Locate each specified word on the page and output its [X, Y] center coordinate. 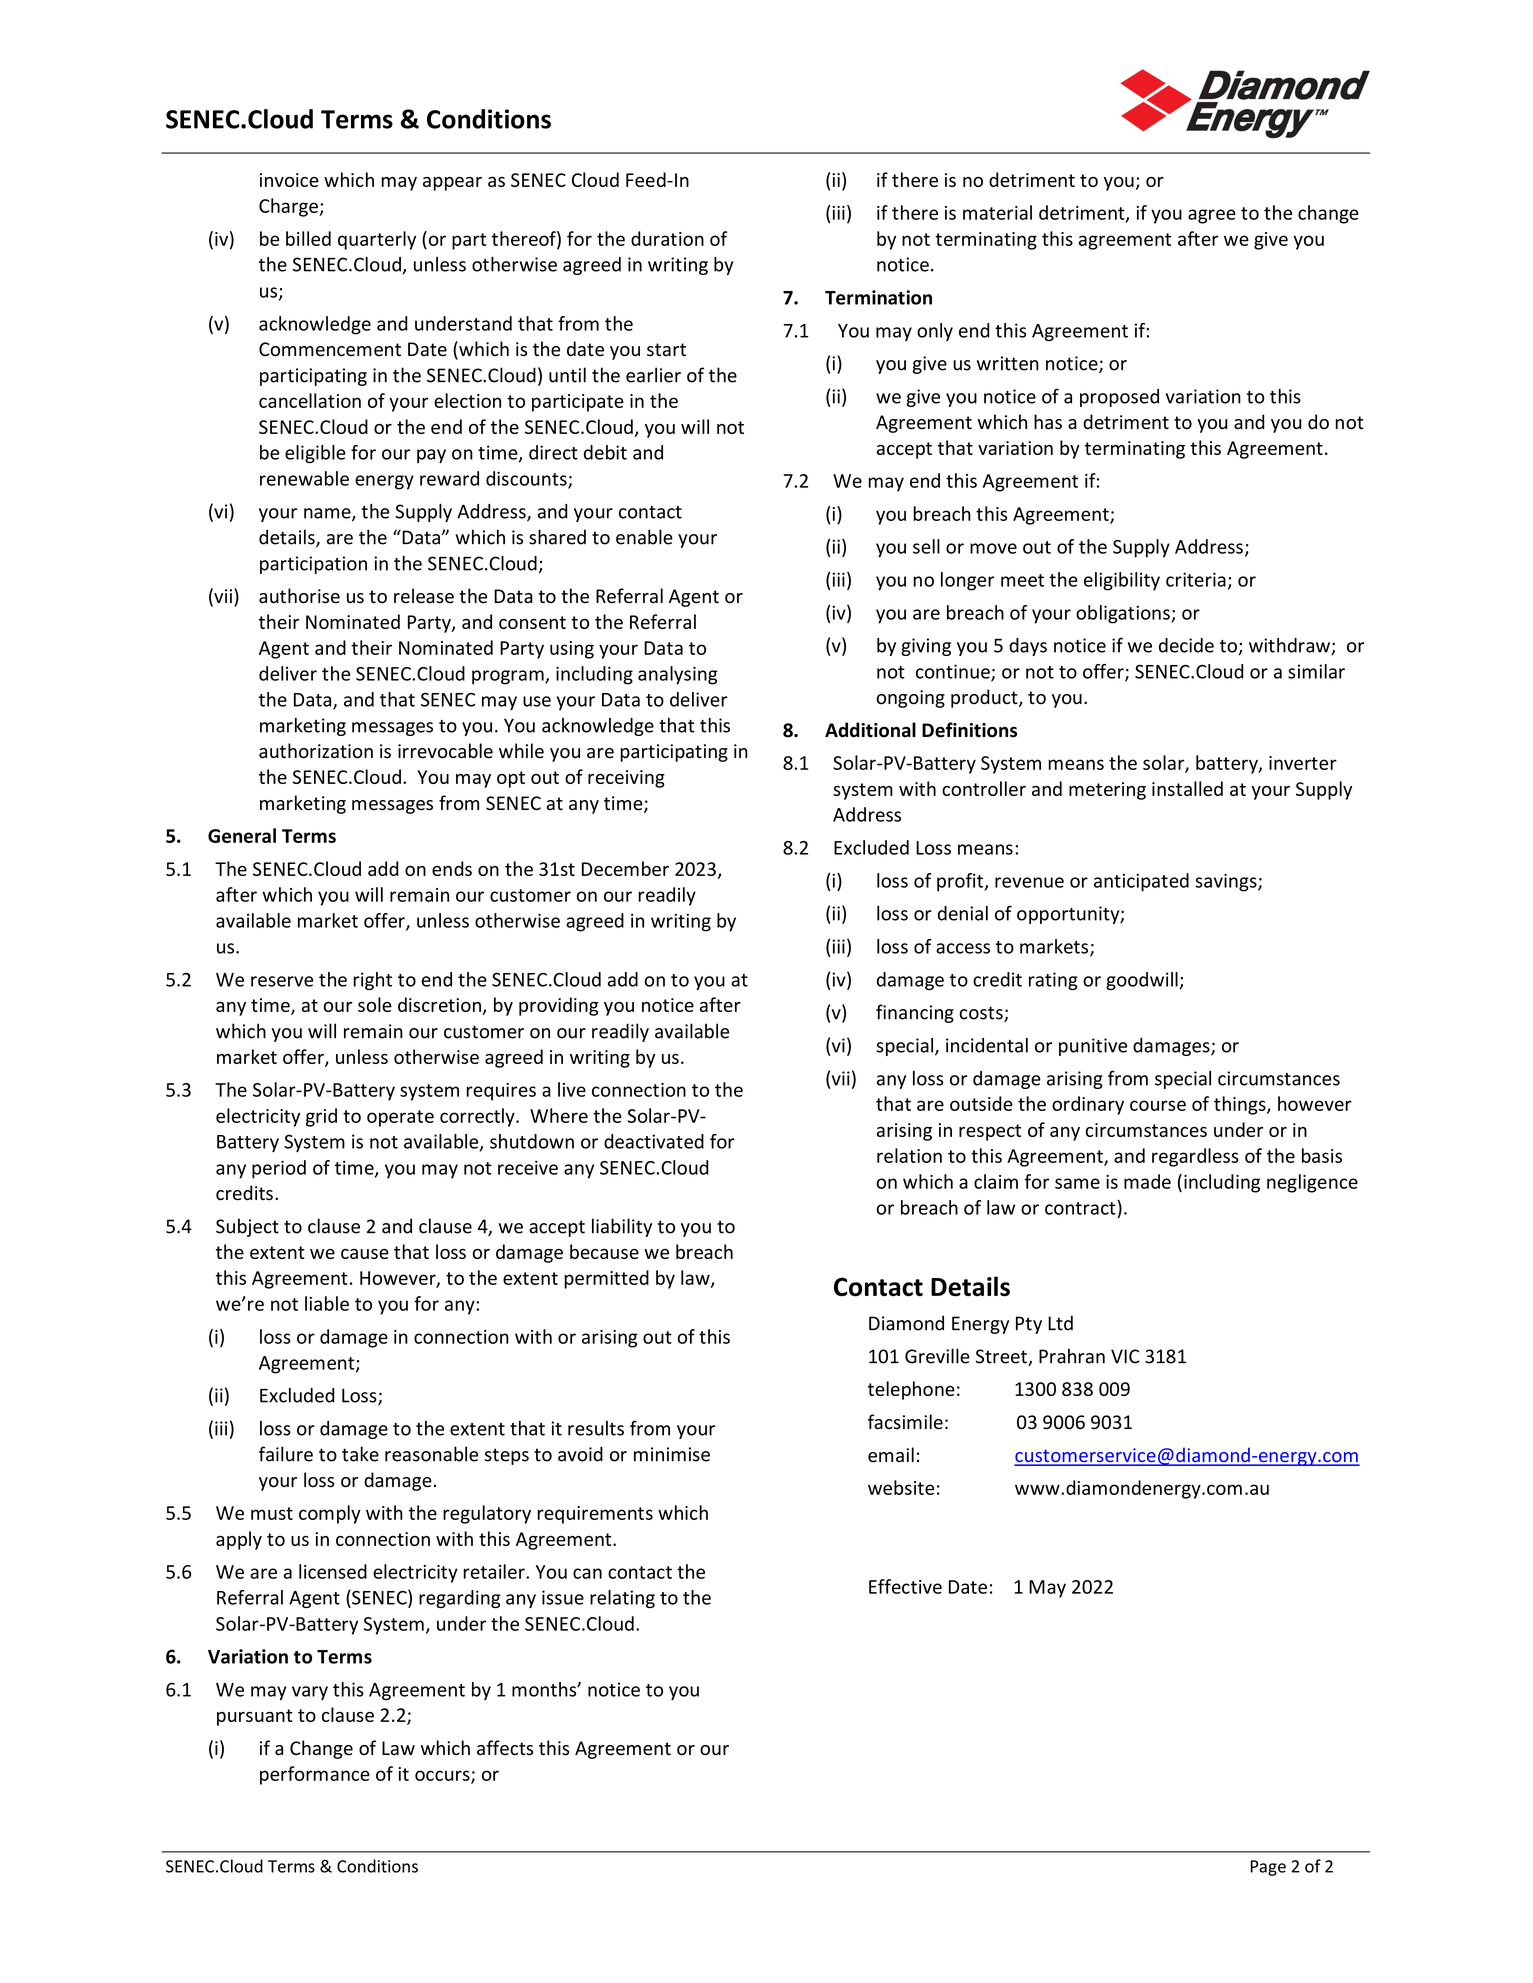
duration [667, 238]
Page [1268, 1868]
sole [375, 1004]
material [997, 212]
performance [315, 1775]
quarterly [377, 240]
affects [505, 1748]
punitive [1093, 1047]
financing [915, 1013]
